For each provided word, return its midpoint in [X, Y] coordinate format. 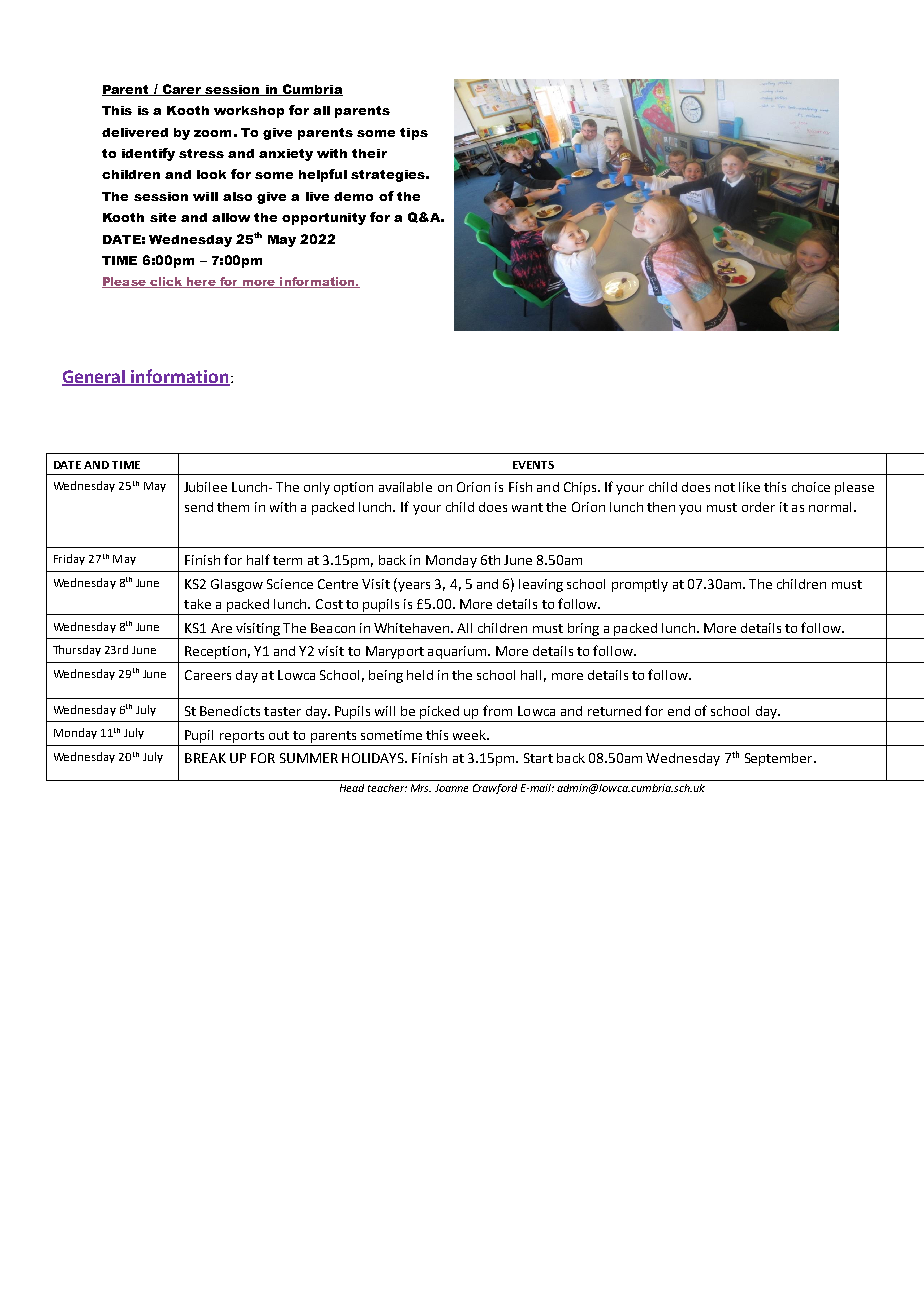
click [166, 282]
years [413, 587]
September [780, 759]
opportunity [324, 219]
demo [353, 196]
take [197, 604]
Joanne [451, 788]
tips [414, 134]
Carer [182, 90]
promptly [640, 585]
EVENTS [533, 465]
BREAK [205, 758]
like [749, 487]
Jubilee [205, 487]
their [369, 153]
